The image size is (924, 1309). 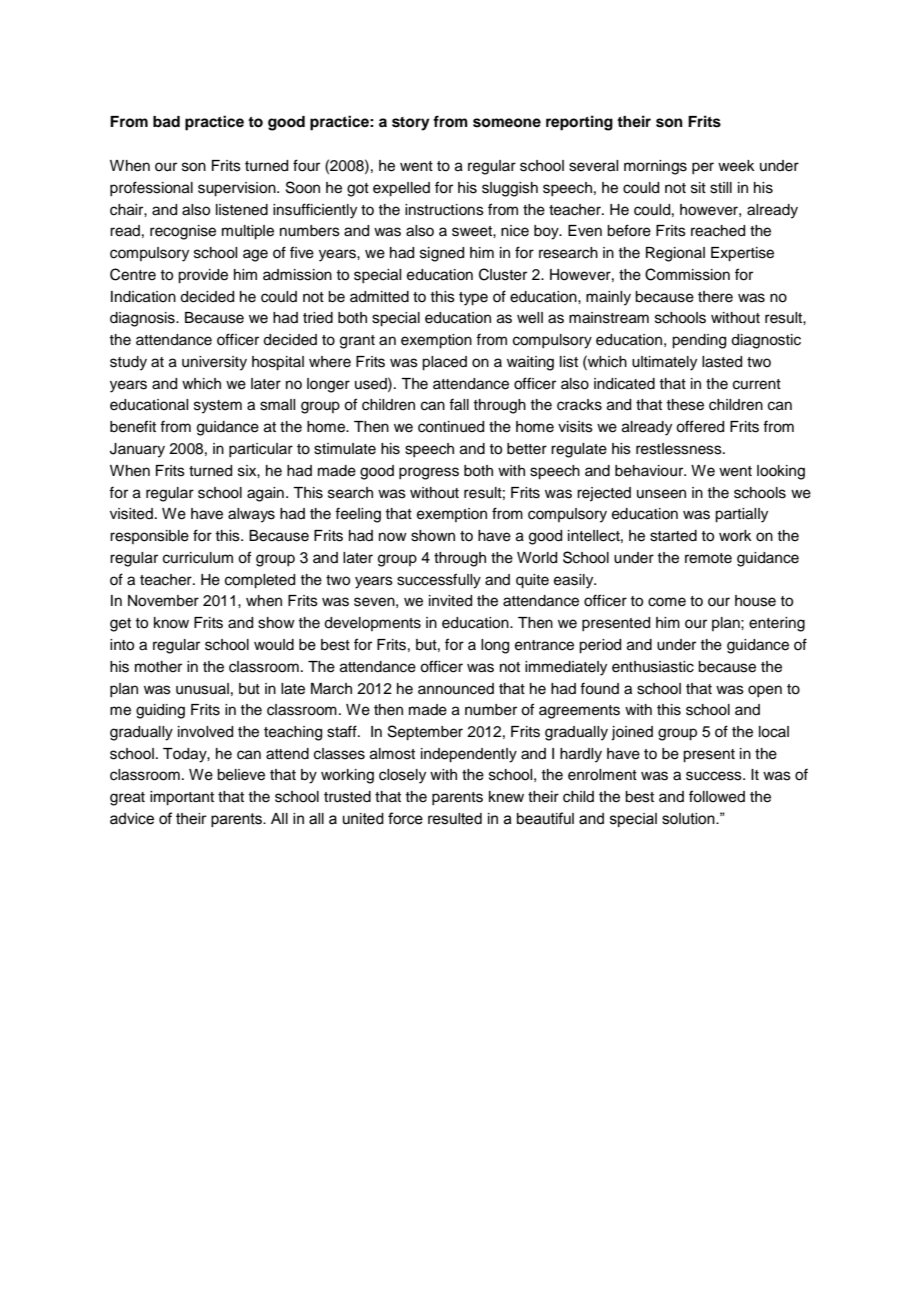 What do you see at coordinates (218, 407) in the image?
I see `system` at bounding box center [218, 407].
